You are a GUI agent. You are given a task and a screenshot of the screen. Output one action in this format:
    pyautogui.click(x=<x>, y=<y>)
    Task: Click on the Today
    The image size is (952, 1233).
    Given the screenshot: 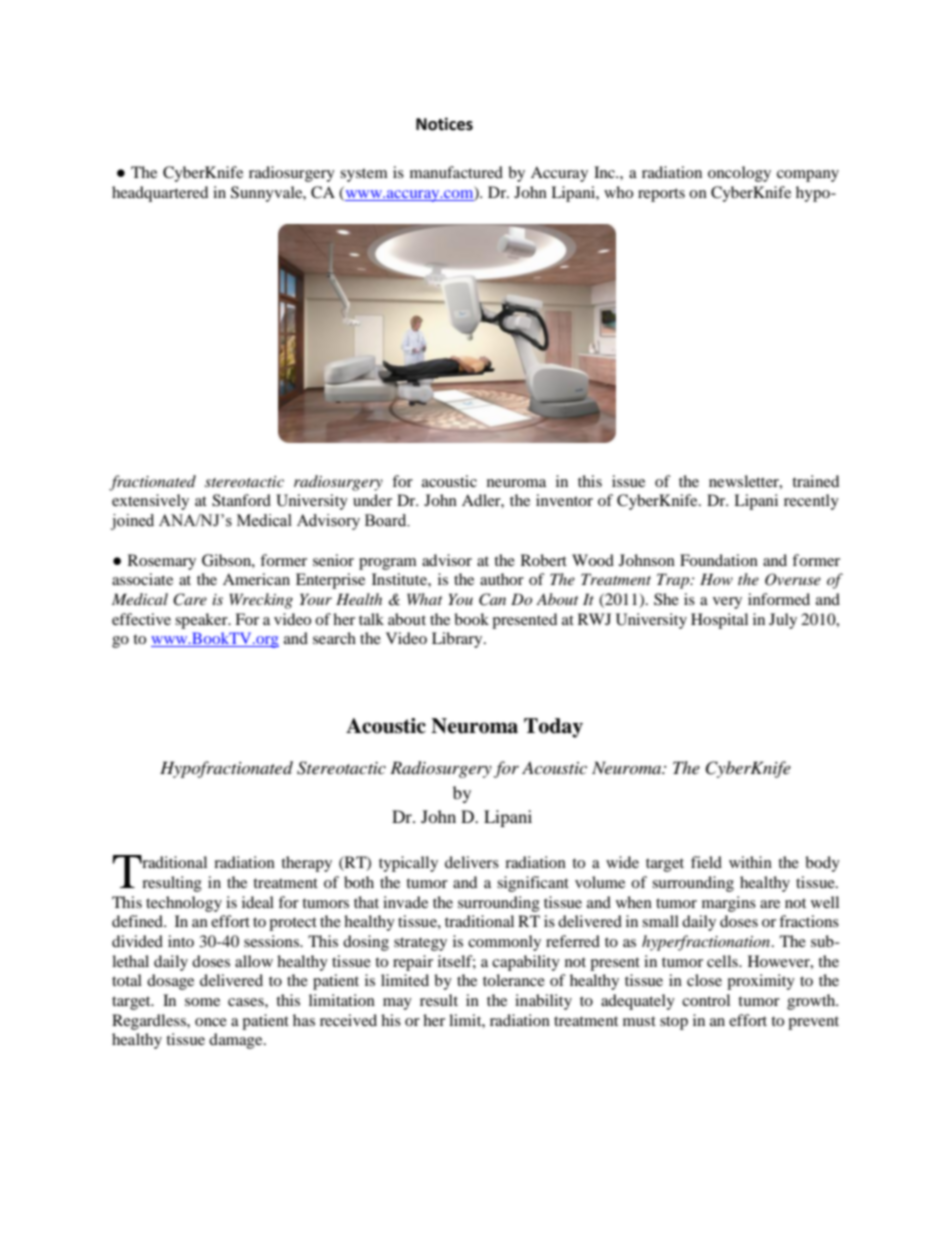 What is the action you would take?
    pyautogui.click(x=553, y=728)
